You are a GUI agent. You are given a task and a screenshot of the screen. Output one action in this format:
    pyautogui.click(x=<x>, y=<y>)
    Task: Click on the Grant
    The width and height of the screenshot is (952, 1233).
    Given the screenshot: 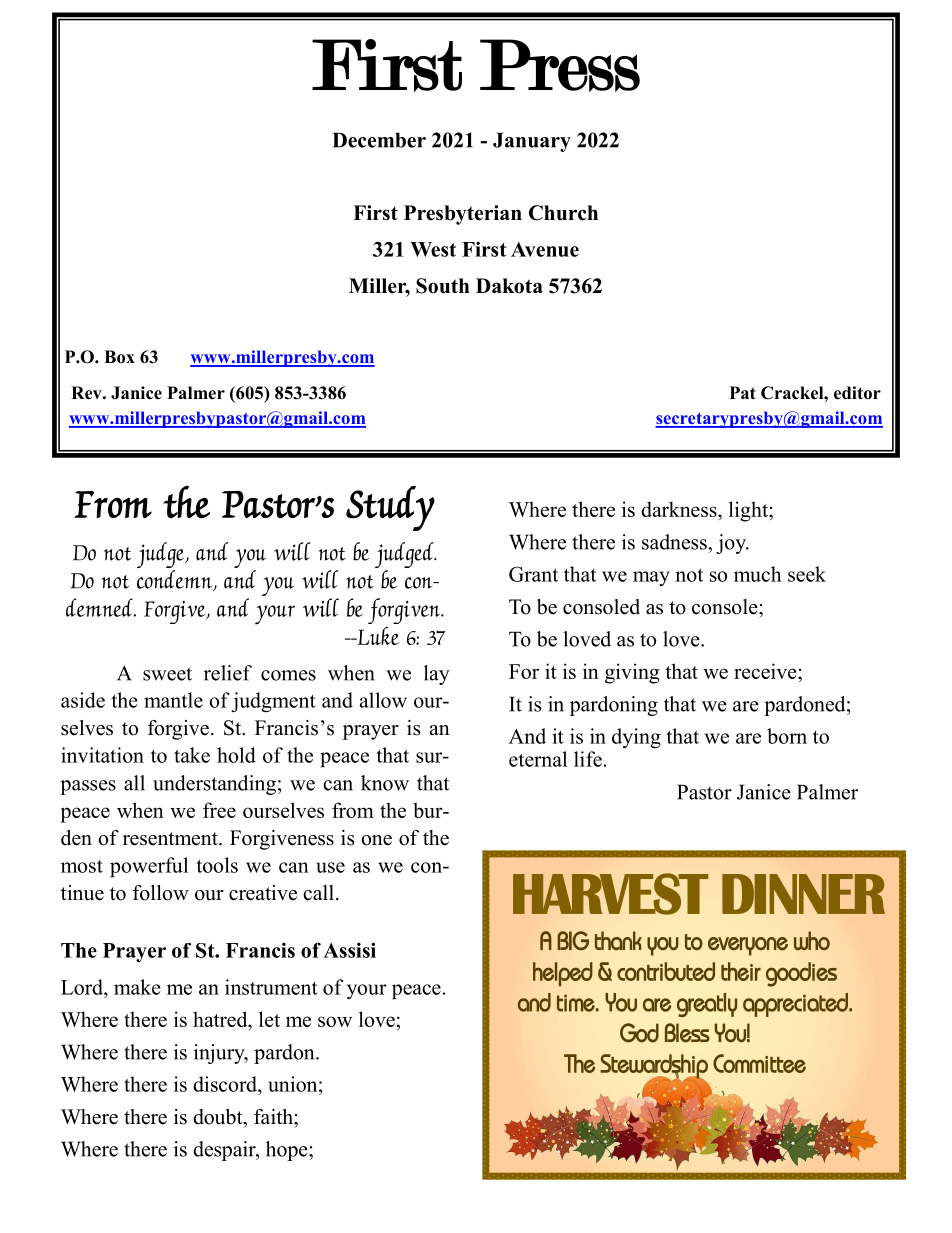 What is the action you would take?
    pyautogui.click(x=533, y=574)
